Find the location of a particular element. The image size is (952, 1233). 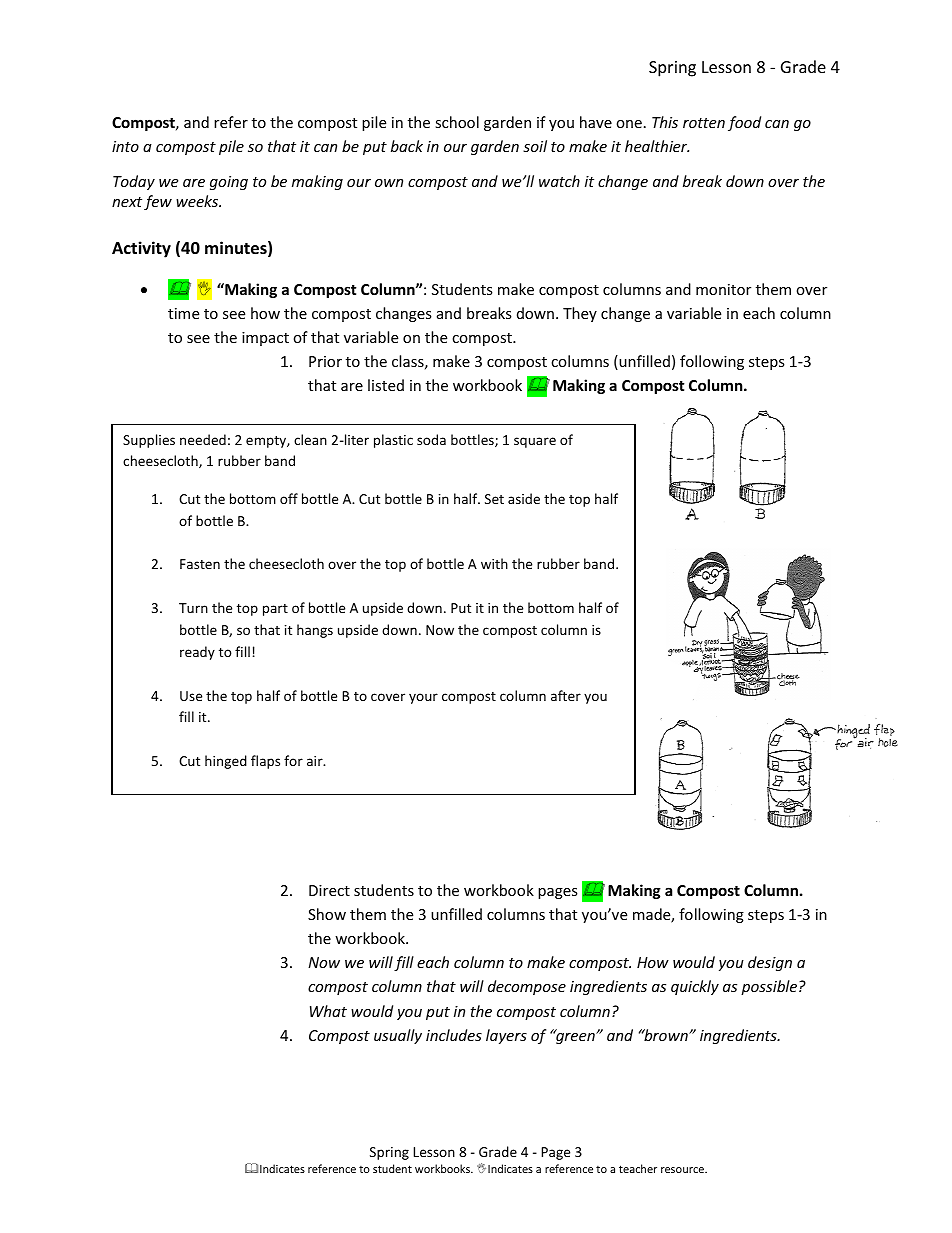

school is located at coordinates (457, 122).
